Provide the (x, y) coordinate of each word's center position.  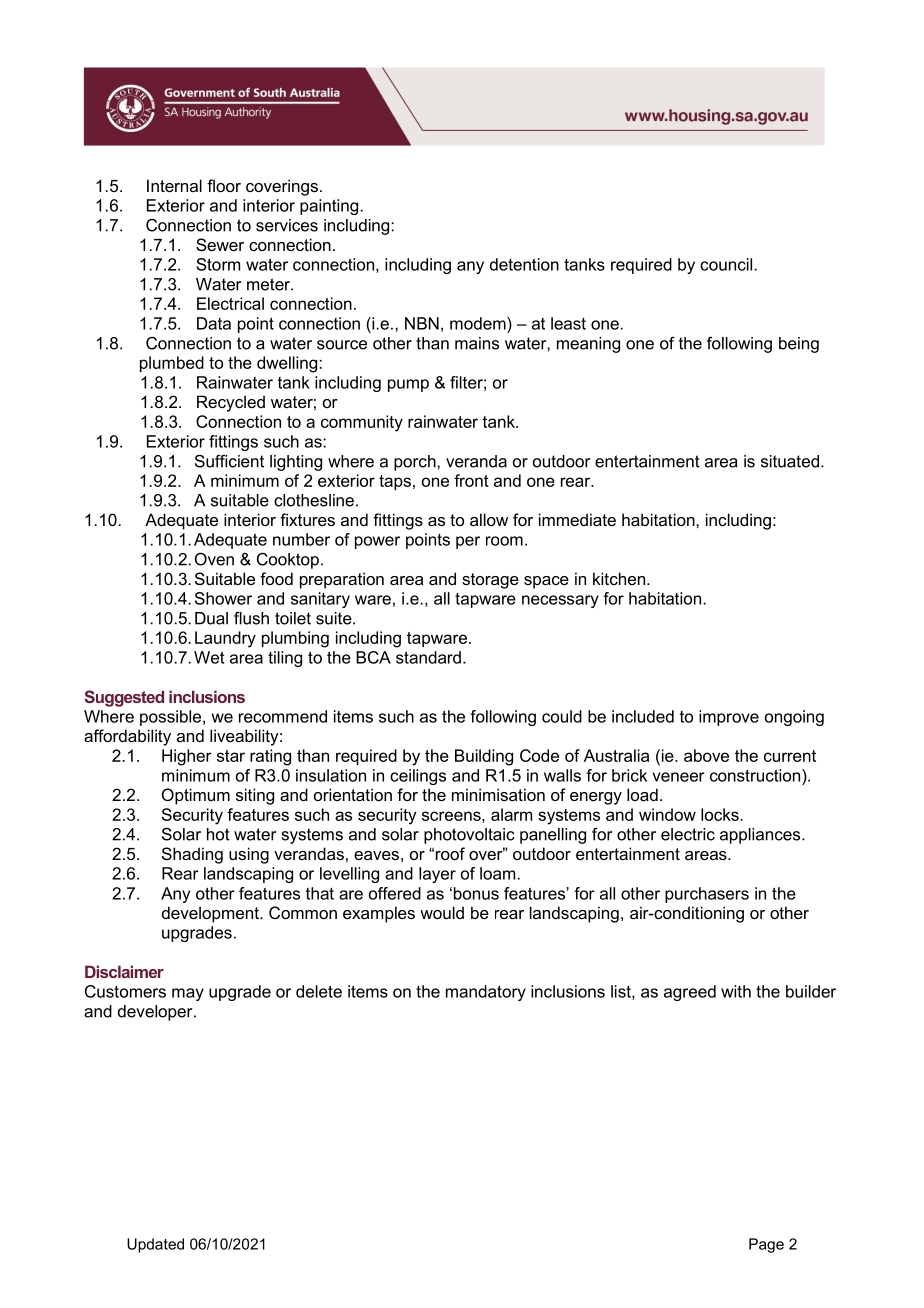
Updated (155, 1245)
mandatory (486, 993)
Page (766, 1245)
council (726, 264)
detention (524, 264)
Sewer (220, 244)
